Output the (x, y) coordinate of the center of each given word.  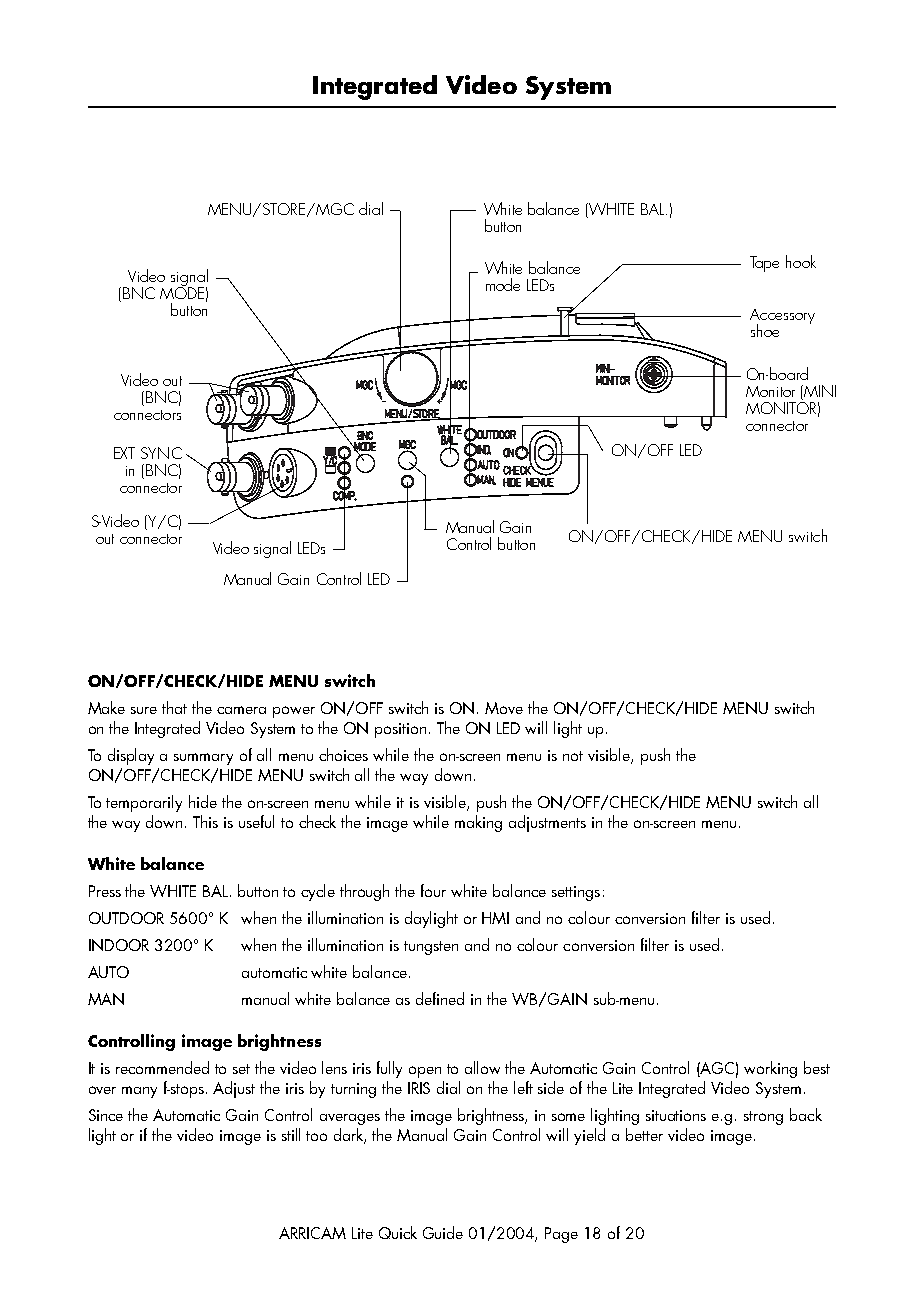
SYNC (161, 453)
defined (440, 998)
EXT (124, 453)
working (770, 1069)
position (400, 730)
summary (203, 759)
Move (504, 708)
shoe (765, 330)
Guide (443, 1232)
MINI (819, 392)
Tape (764, 264)
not (573, 756)
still (291, 1134)
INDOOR (119, 945)
